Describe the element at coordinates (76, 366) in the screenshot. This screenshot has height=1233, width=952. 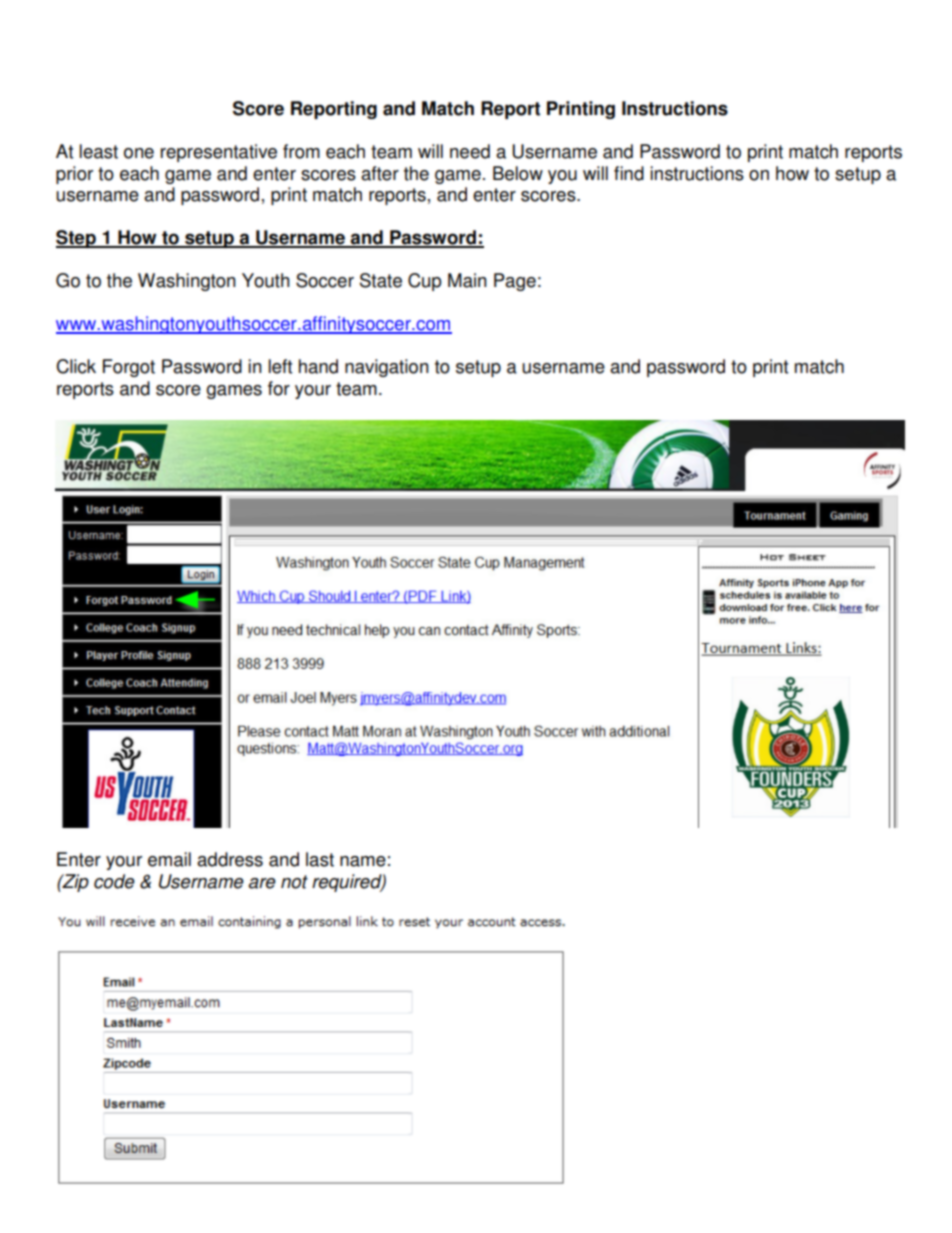
I see `Click` at that location.
